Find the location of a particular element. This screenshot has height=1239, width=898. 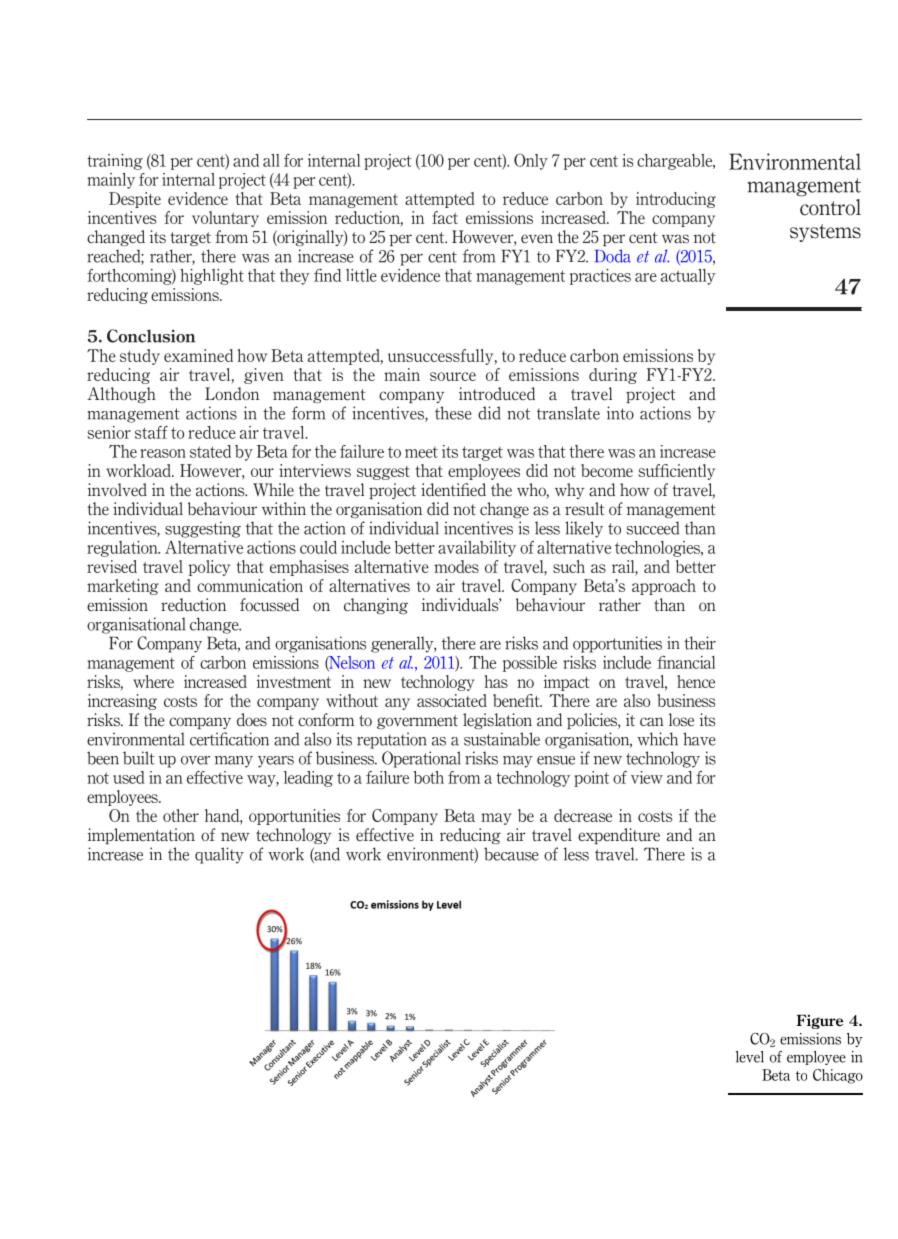

their is located at coordinates (700, 643).
